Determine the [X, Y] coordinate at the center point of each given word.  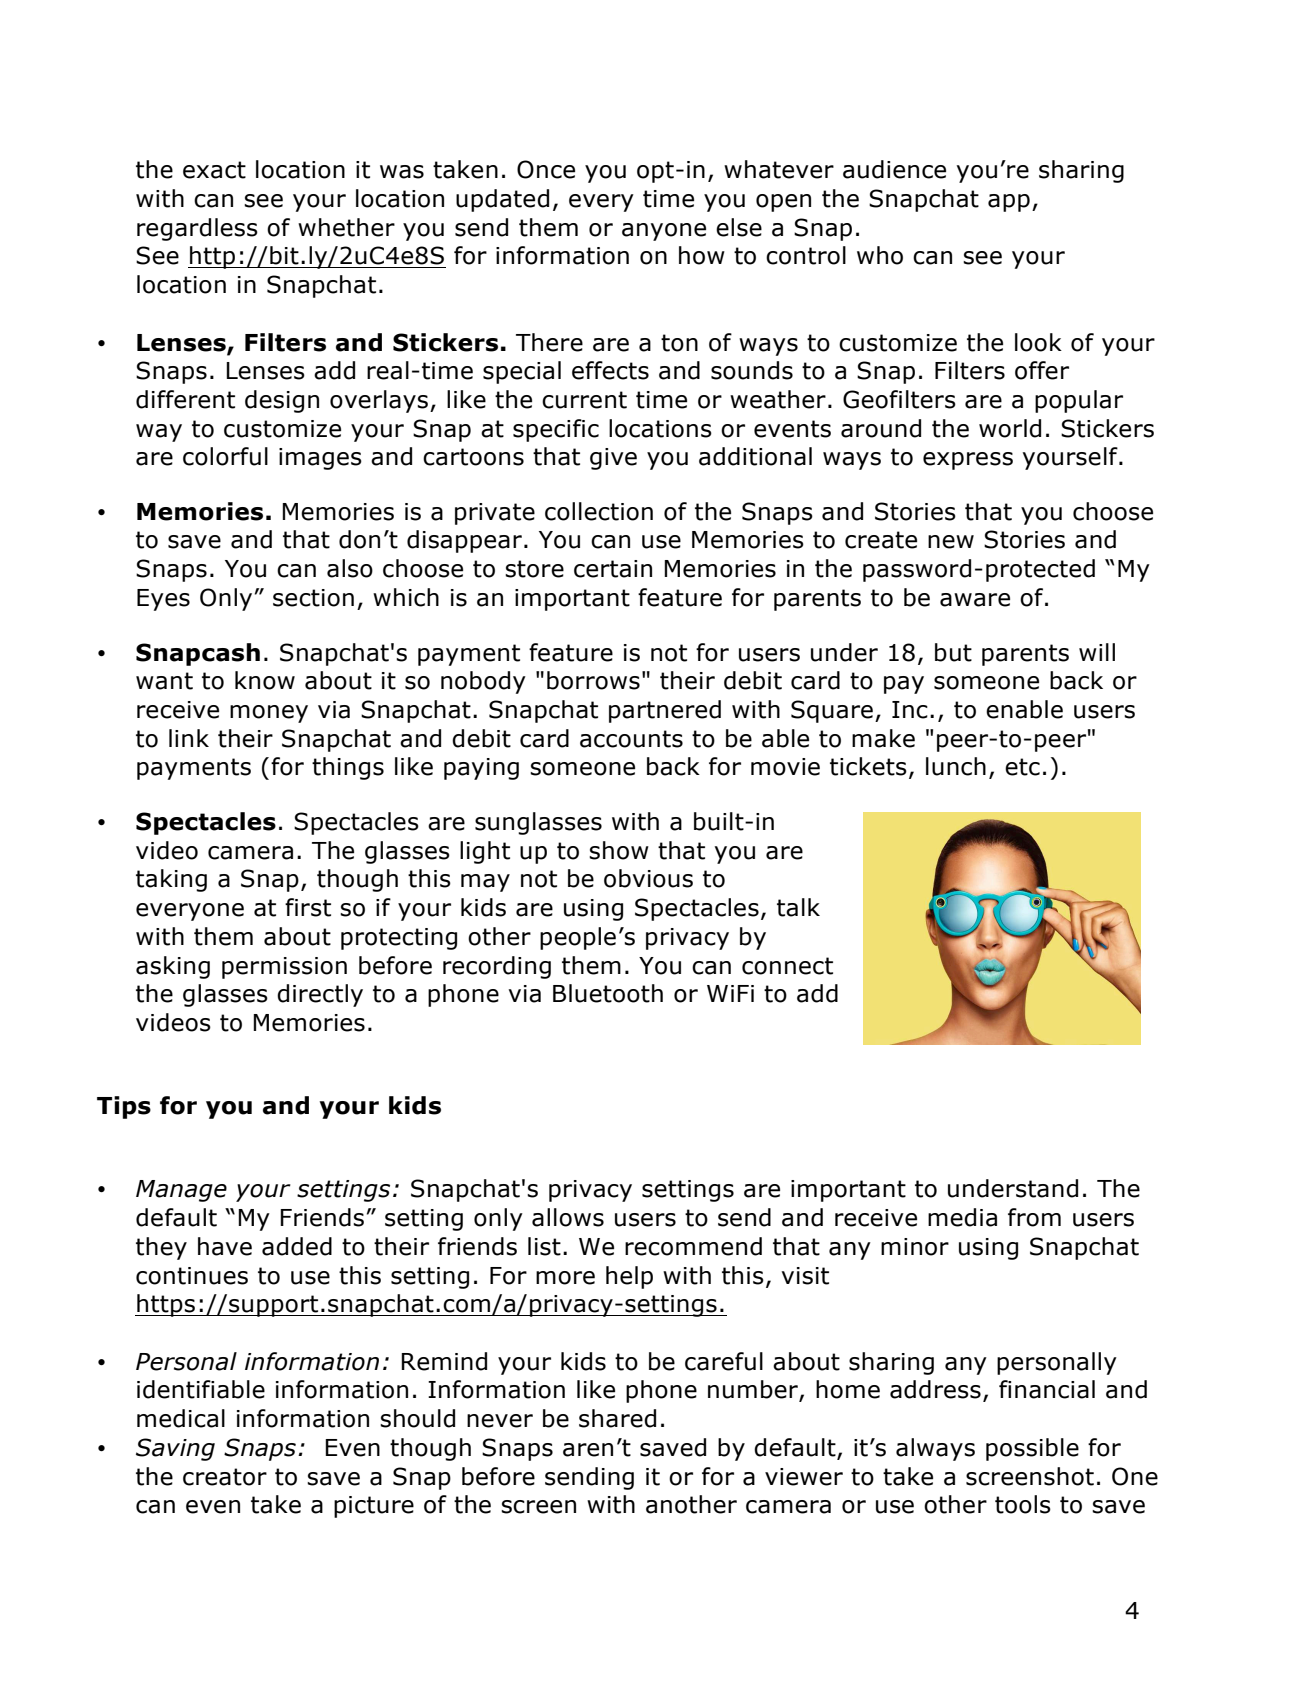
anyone [664, 232]
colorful [225, 456]
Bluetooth [608, 993]
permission [284, 968]
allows [568, 1217]
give [613, 459]
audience [894, 169]
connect [787, 966]
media [962, 1217]
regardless [197, 229]
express [968, 461]
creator [225, 1477]
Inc [910, 710]
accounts [631, 739]
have [225, 1246]
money [269, 714]
